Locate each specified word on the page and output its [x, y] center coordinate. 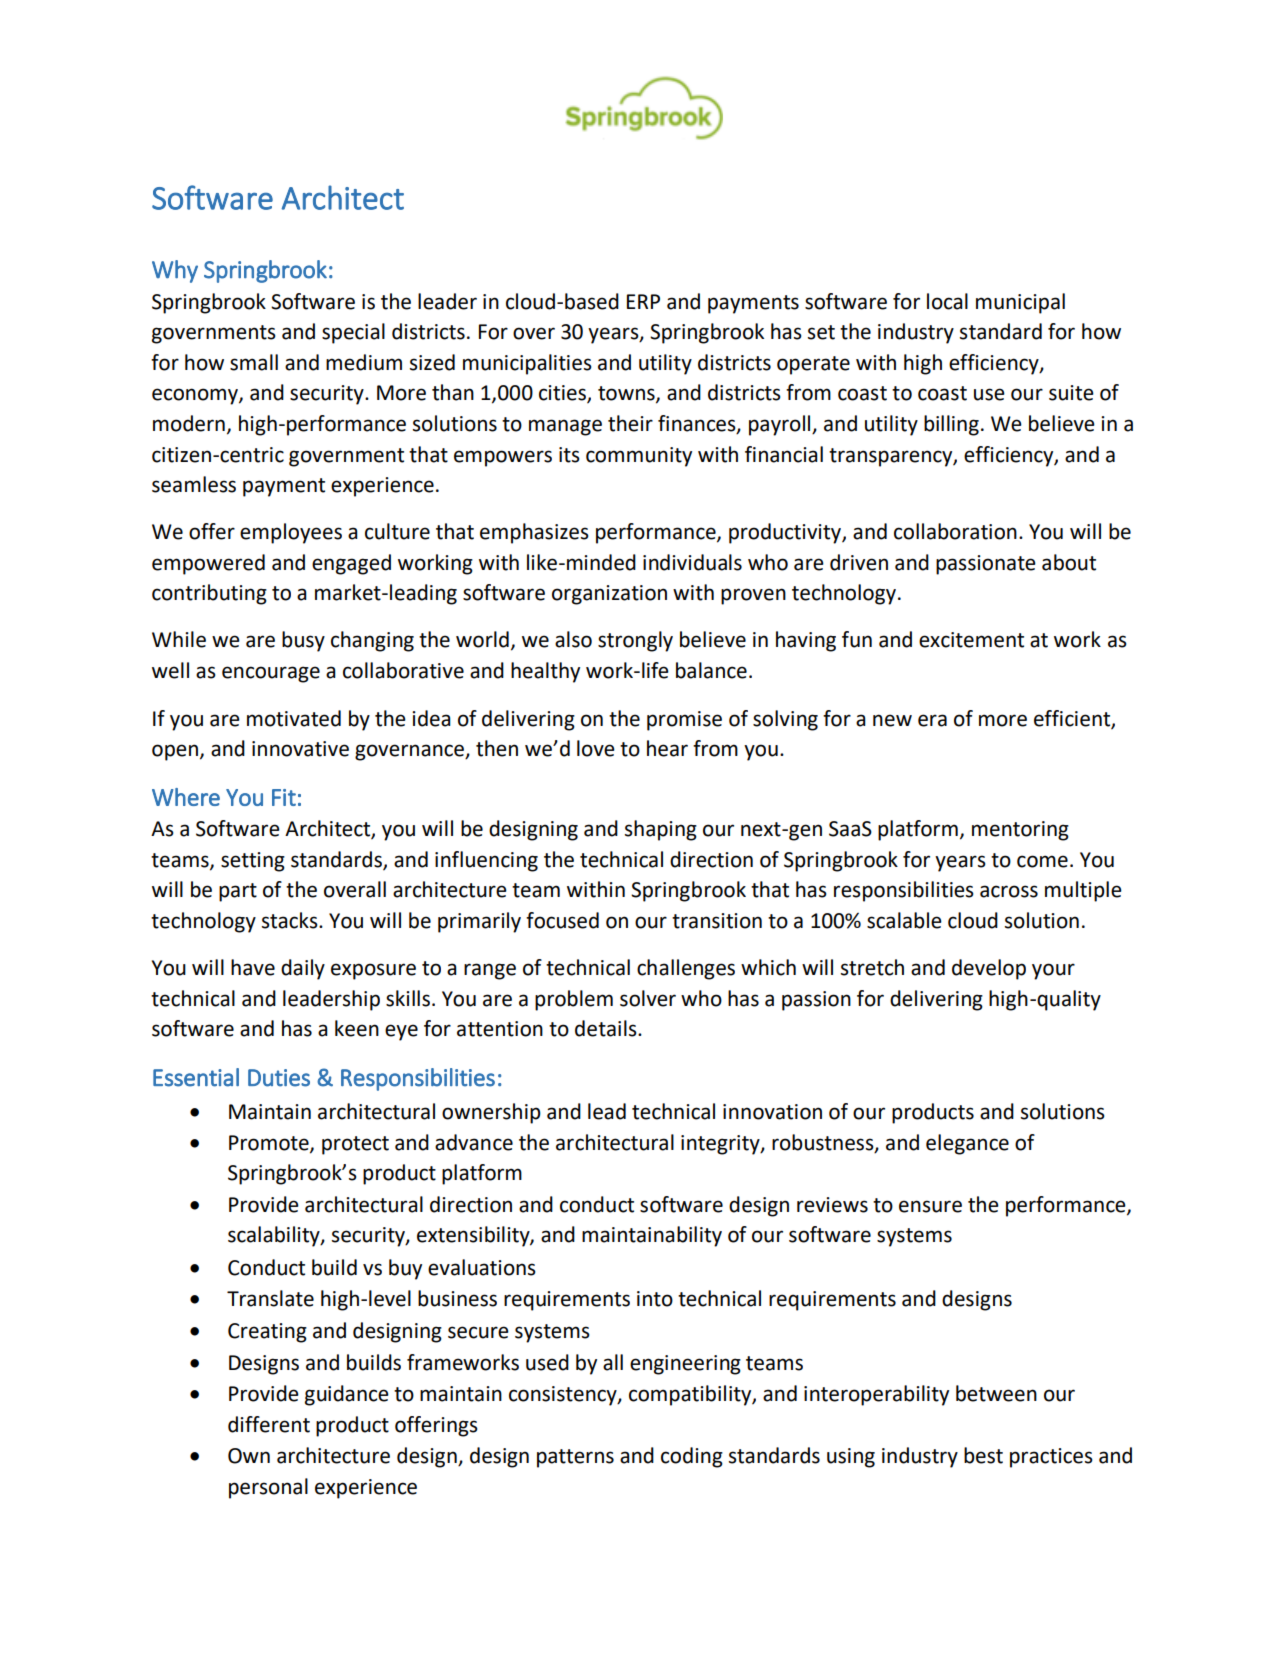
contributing [209, 594]
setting [253, 862]
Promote [270, 1144]
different [269, 1424]
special [353, 333]
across [1009, 891]
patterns [575, 1458]
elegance [967, 1144]
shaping [661, 830]
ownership [491, 1113]
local [947, 301]
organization [609, 595]
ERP [643, 301]
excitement [971, 640]
